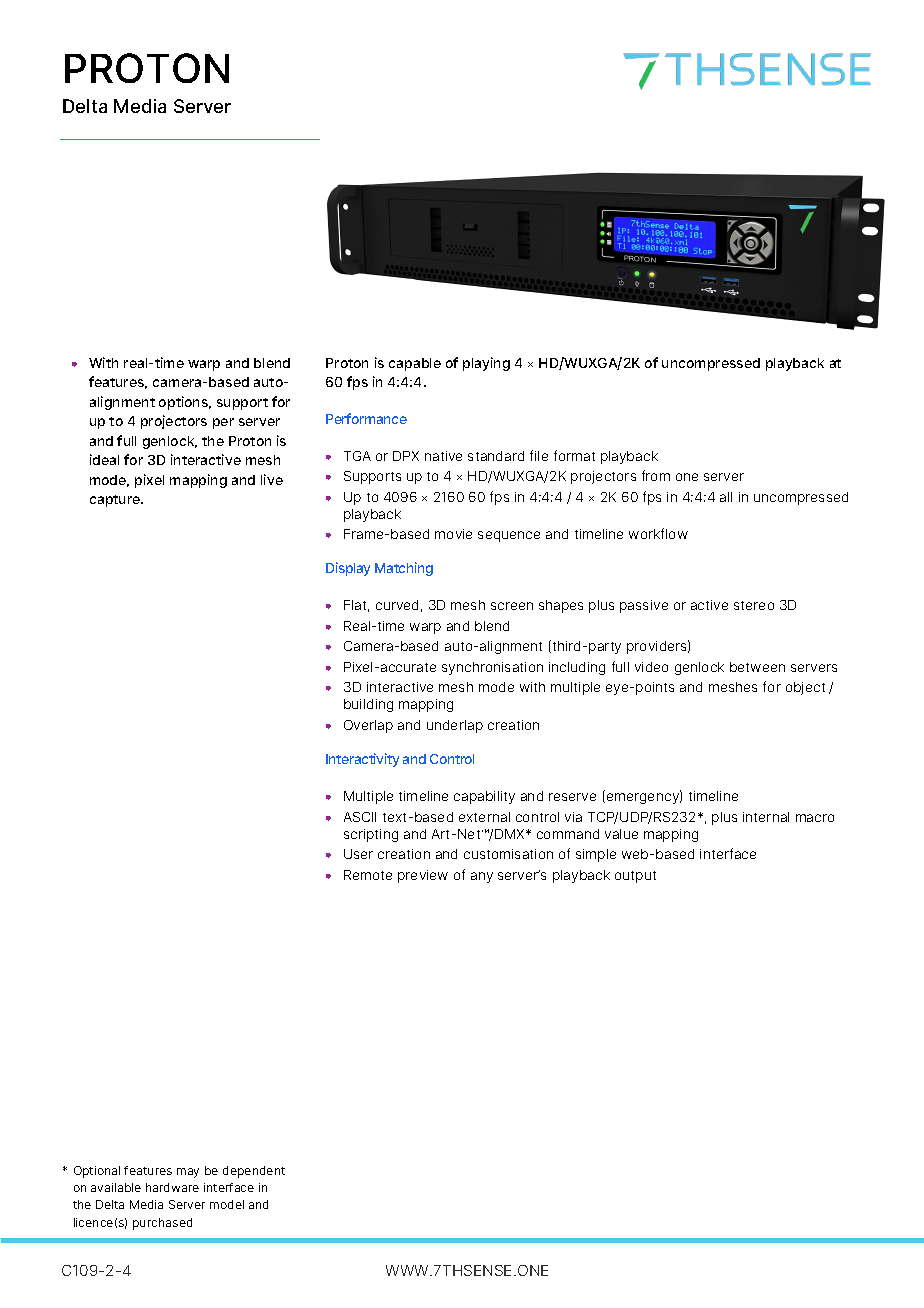 Image resolution: width=924 pixels, height=1308 pixels. I want to click on may, so click(188, 1173).
